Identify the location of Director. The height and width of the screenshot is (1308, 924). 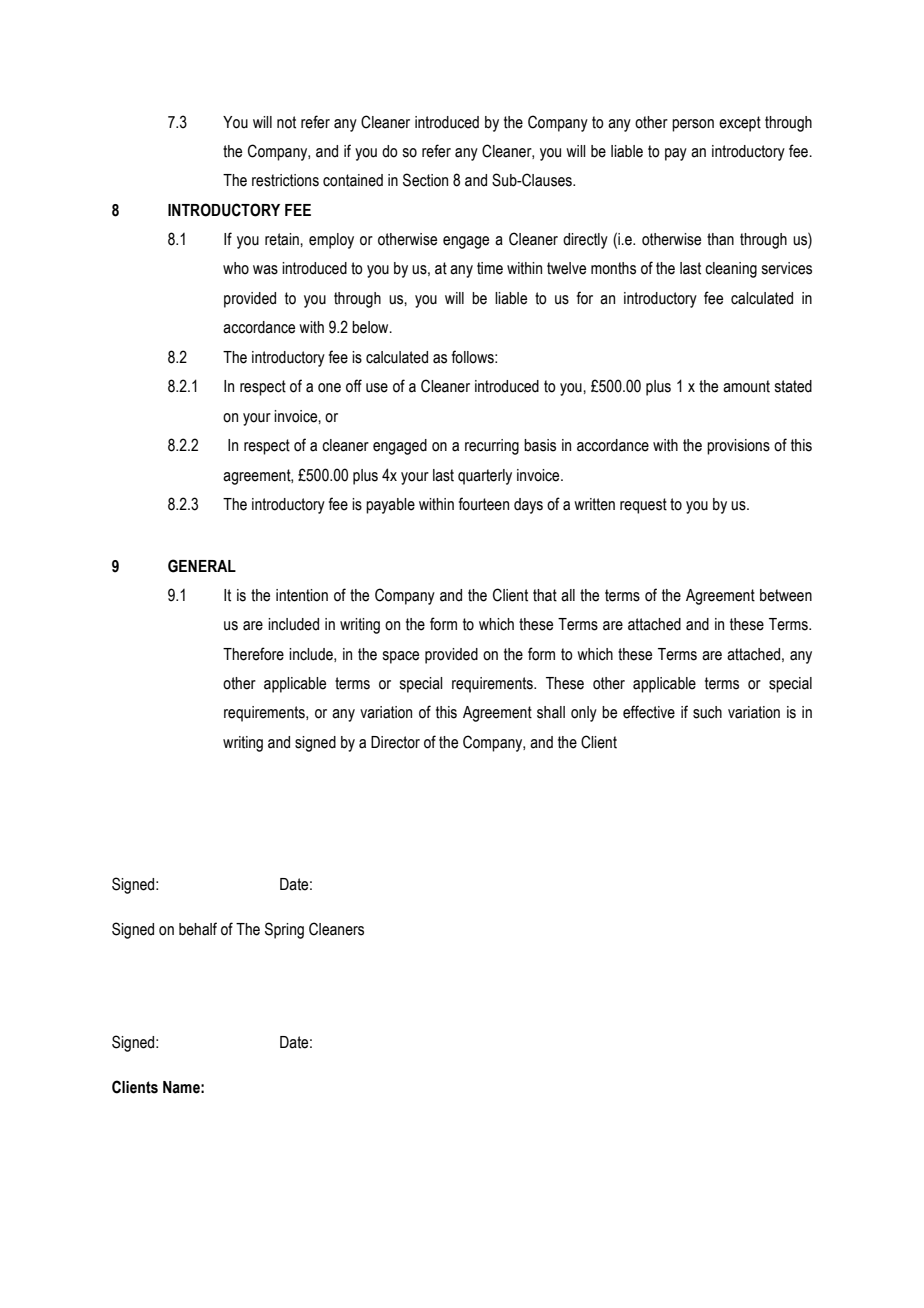
(395, 742).
